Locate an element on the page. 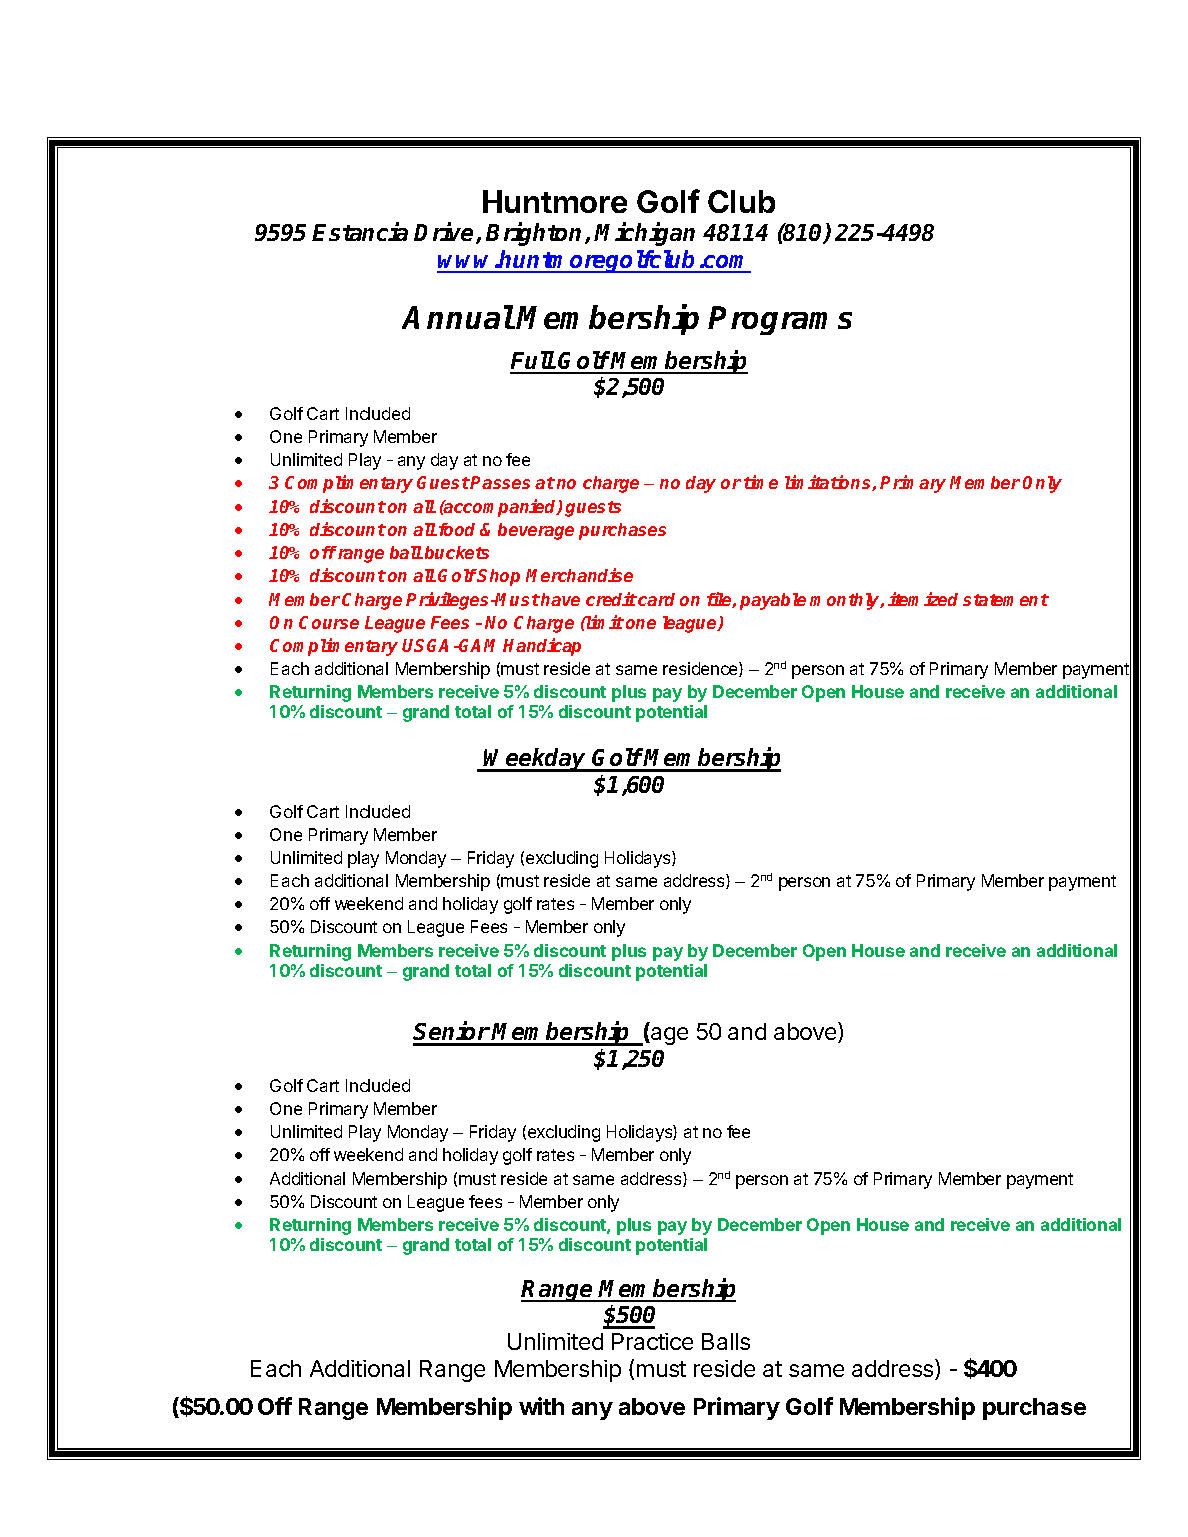 Image resolution: width=1188 pixels, height=1537 pixels. Practice is located at coordinates (652, 1341).
